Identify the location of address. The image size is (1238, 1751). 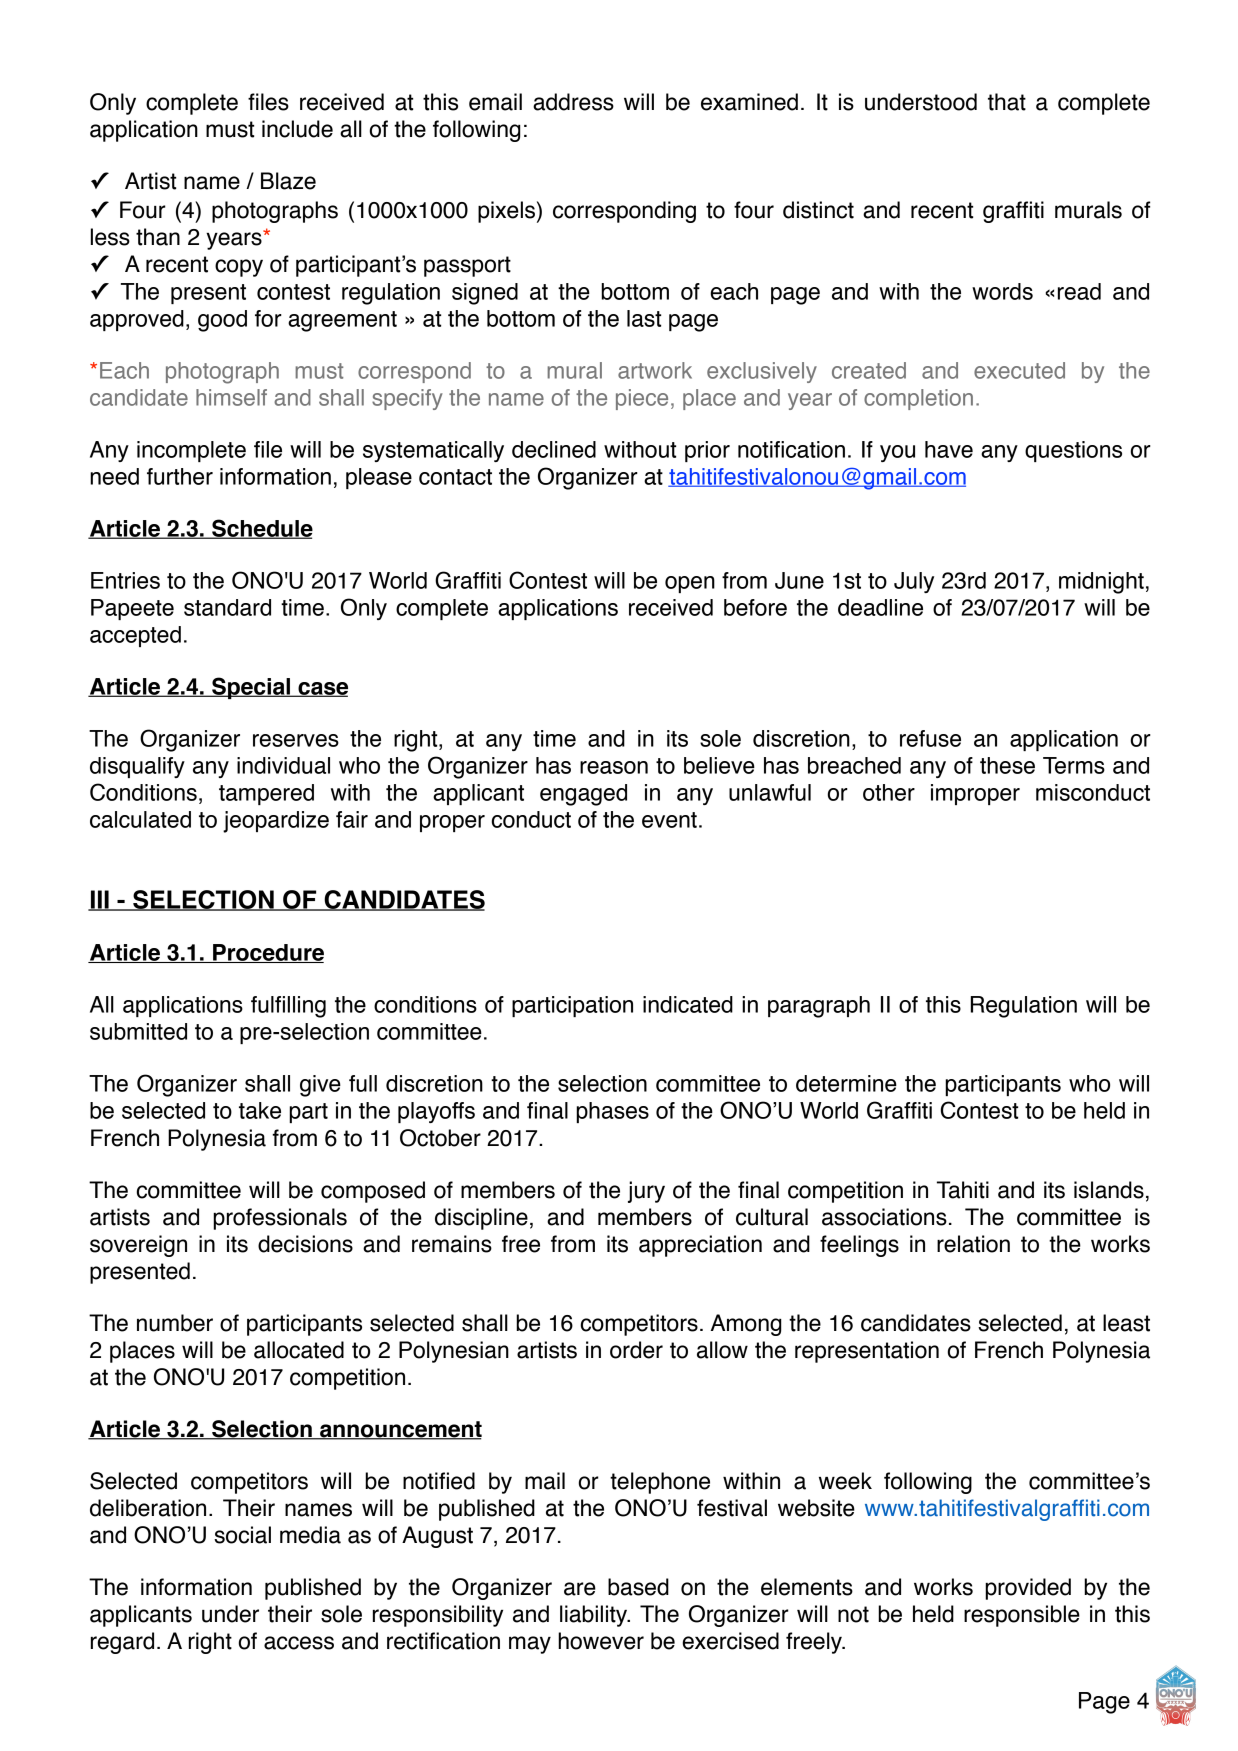
(573, 102).
